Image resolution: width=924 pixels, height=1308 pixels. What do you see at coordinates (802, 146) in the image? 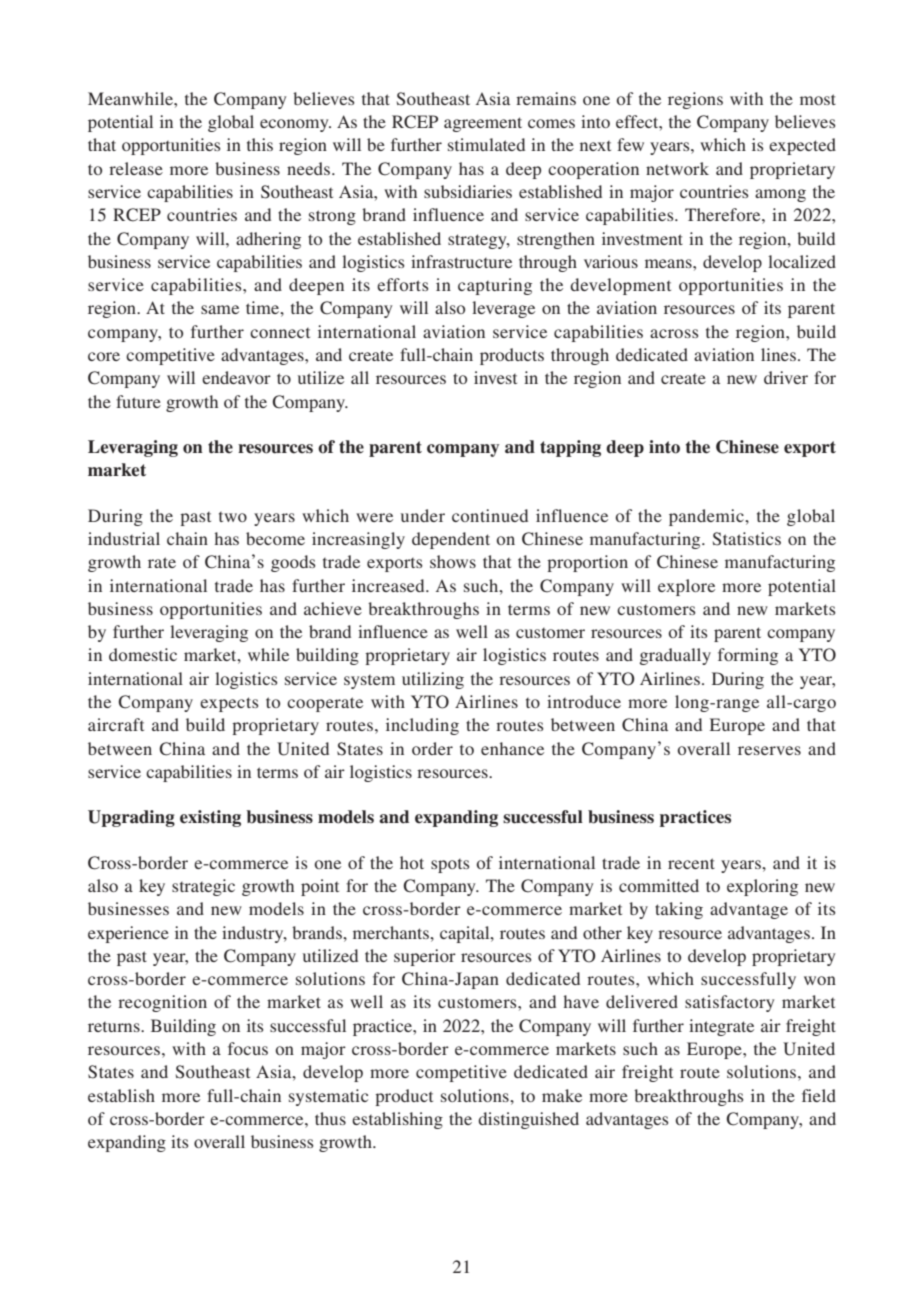
I see `expected` at bounding box center [802, 146].
